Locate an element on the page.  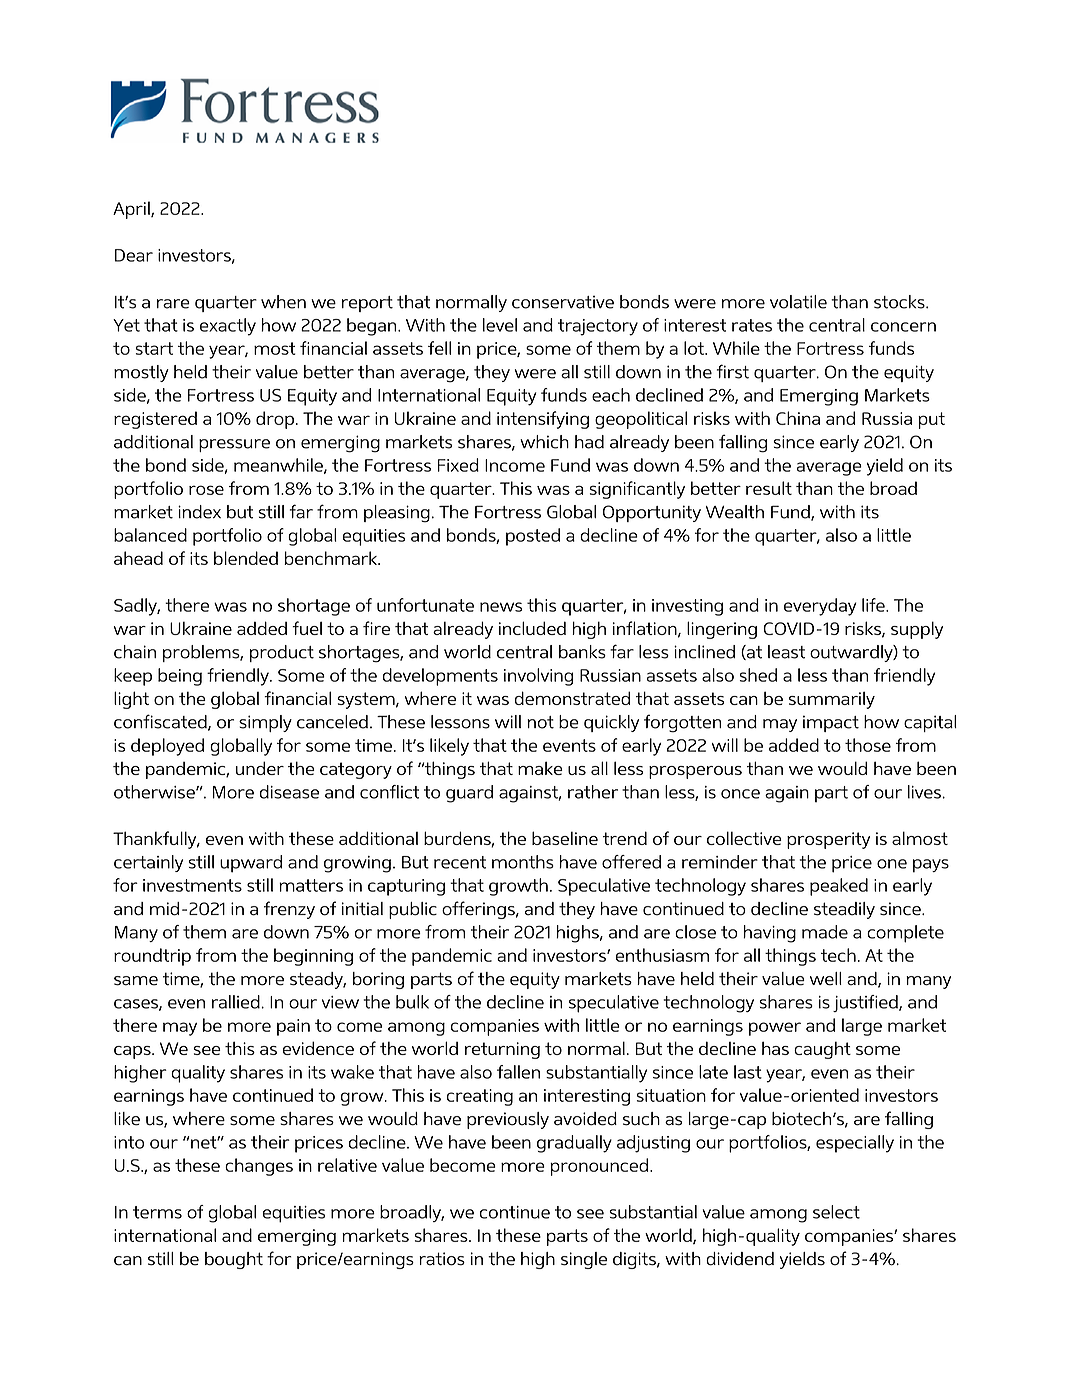
impact is located at coordinates (831, 723).
